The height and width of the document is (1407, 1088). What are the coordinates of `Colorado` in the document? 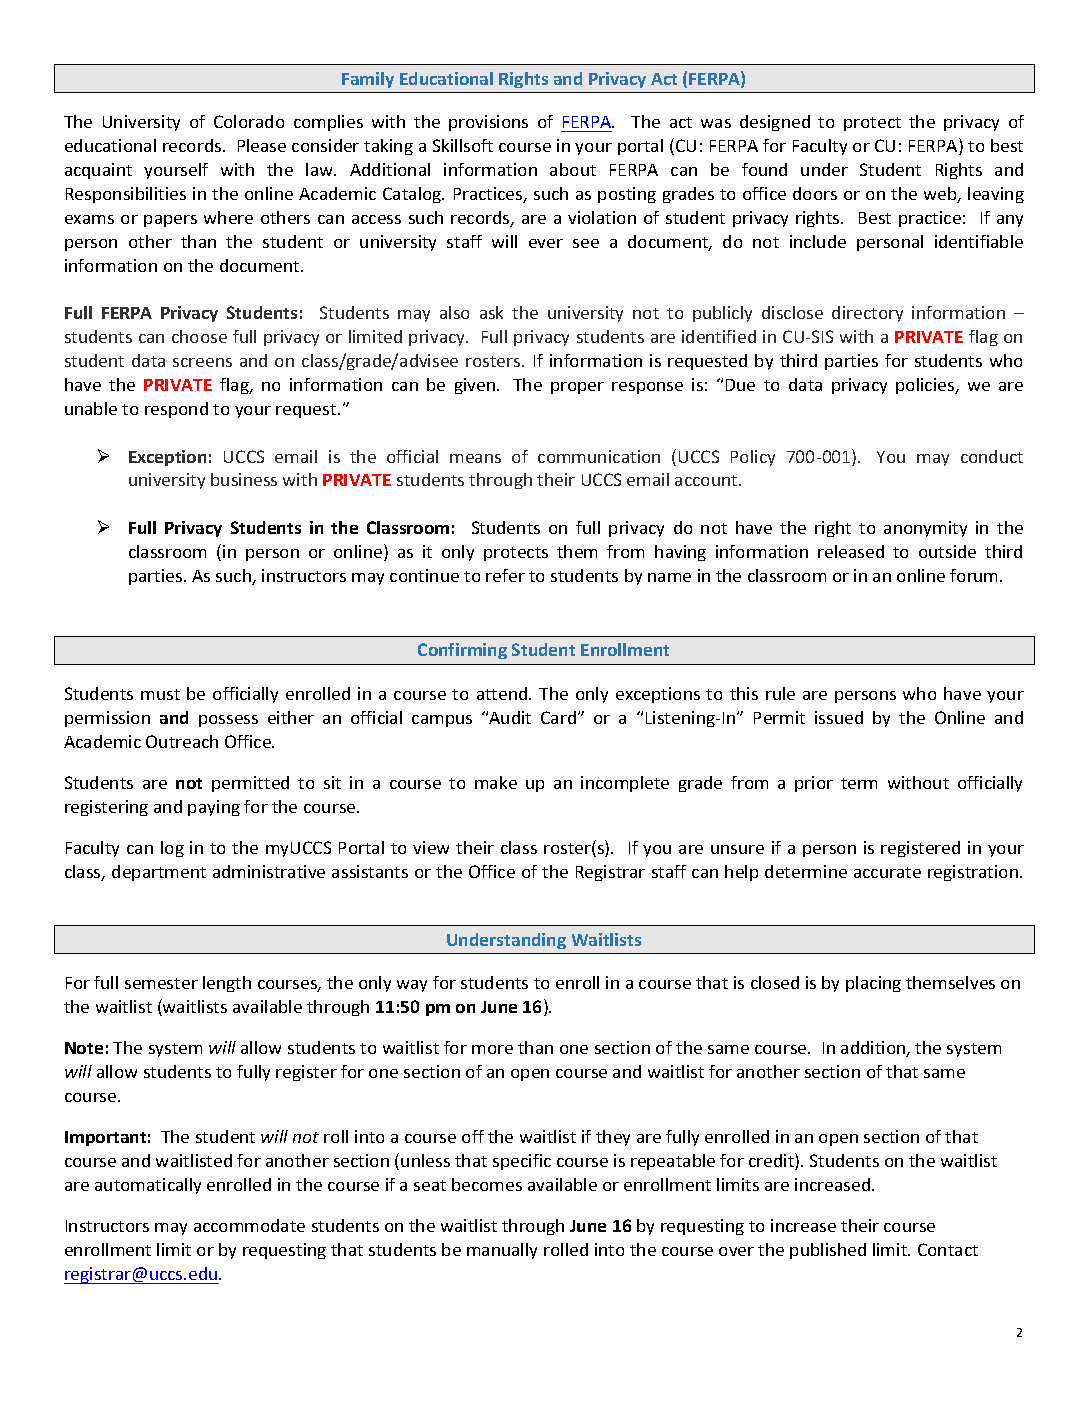 It's located at (249, 121).
